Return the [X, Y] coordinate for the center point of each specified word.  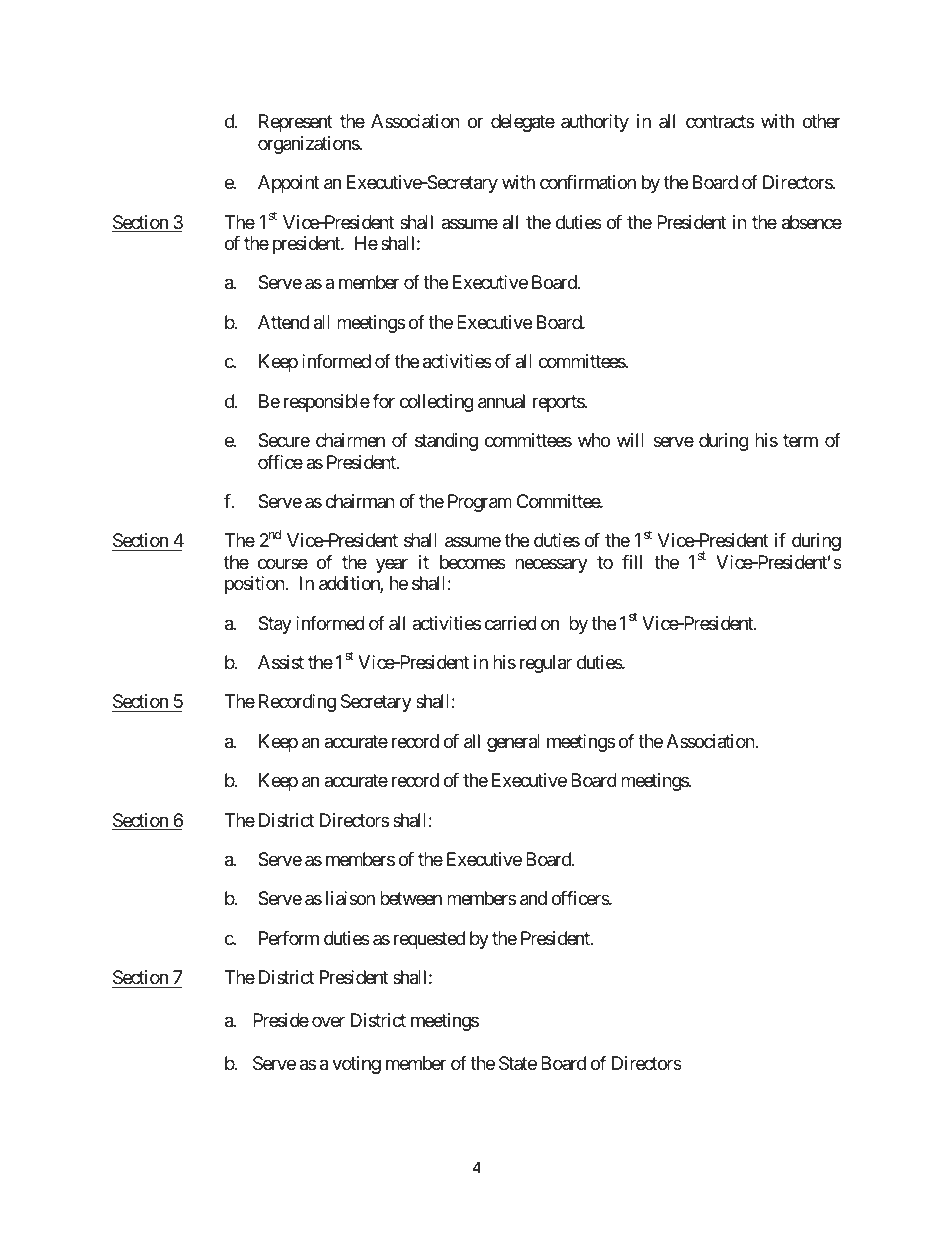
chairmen [350, 440]
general [513, 743]
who [594, 440]
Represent [296, 123]
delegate [523, 123]
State [518, 1063]
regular [546, 664]
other [821, 121]
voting [356, 1065]
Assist [281, 662]
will [630, 440]
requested [429, 940]
